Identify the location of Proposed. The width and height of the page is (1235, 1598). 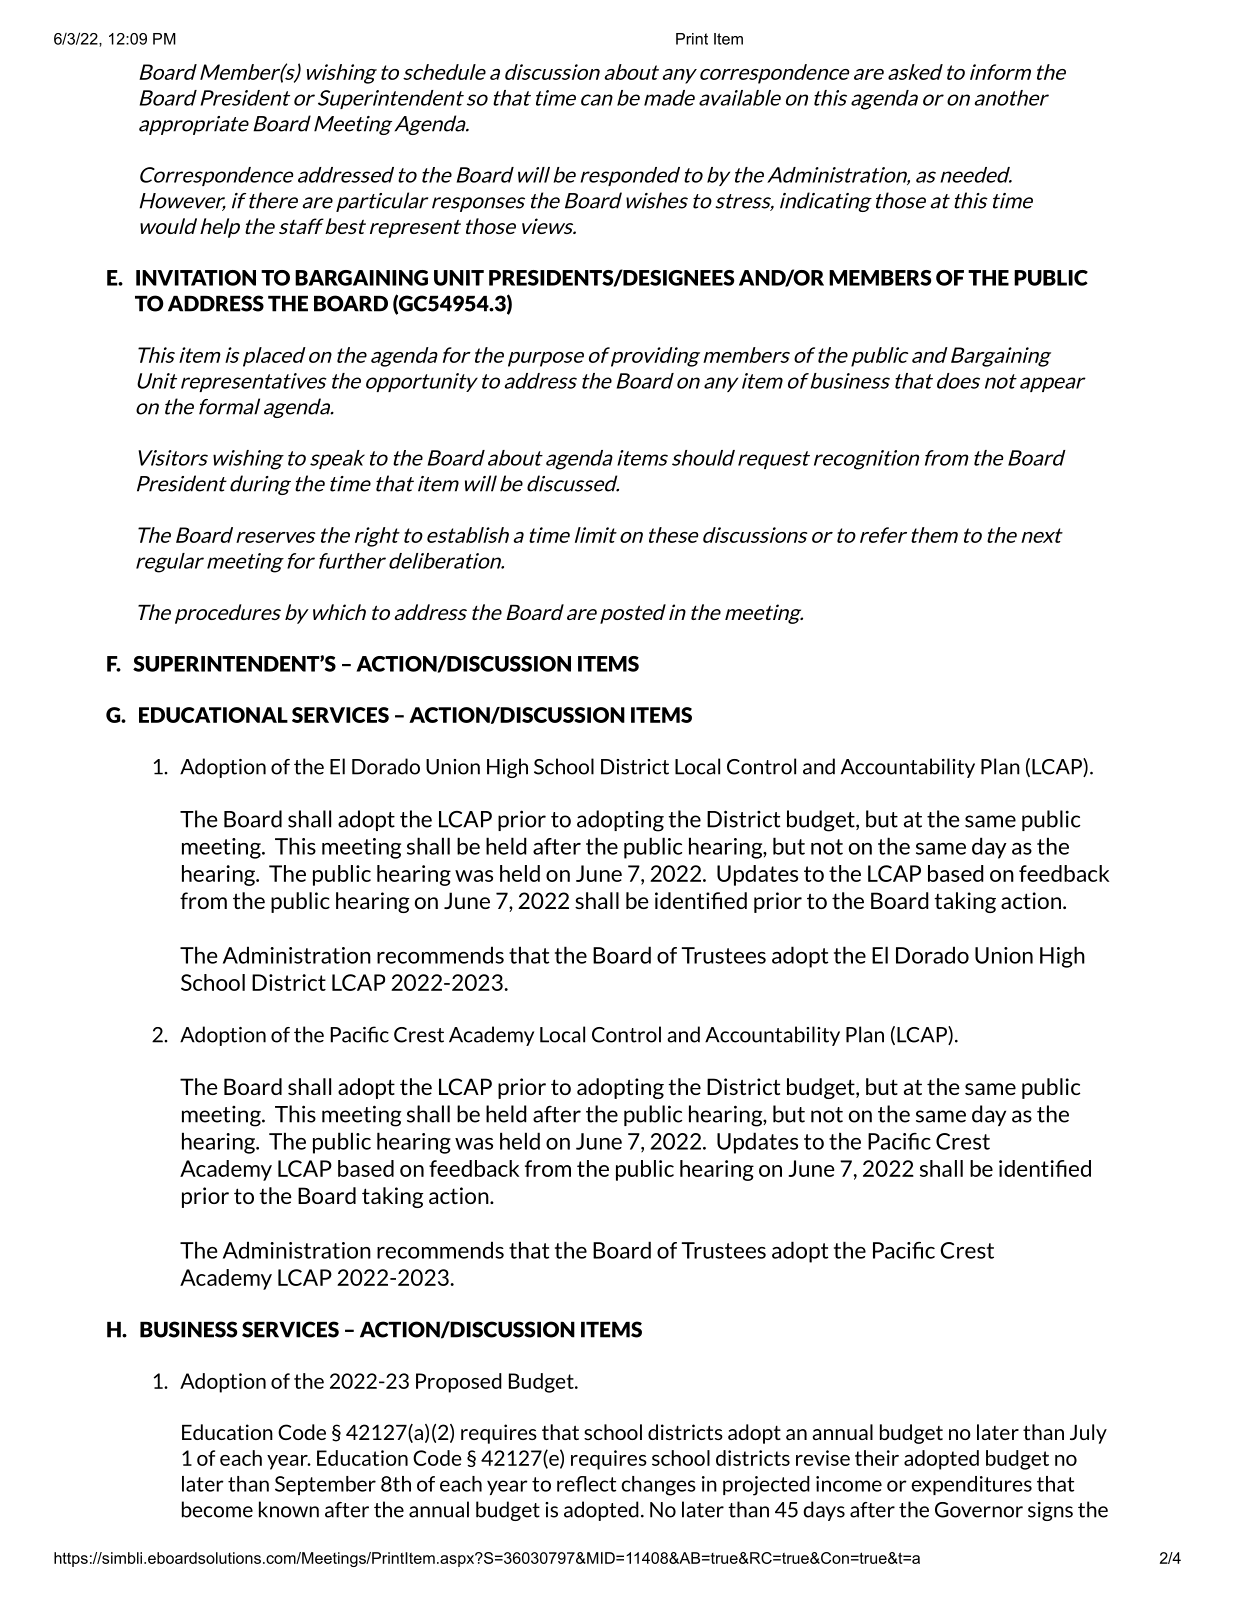
(459, 1383).
